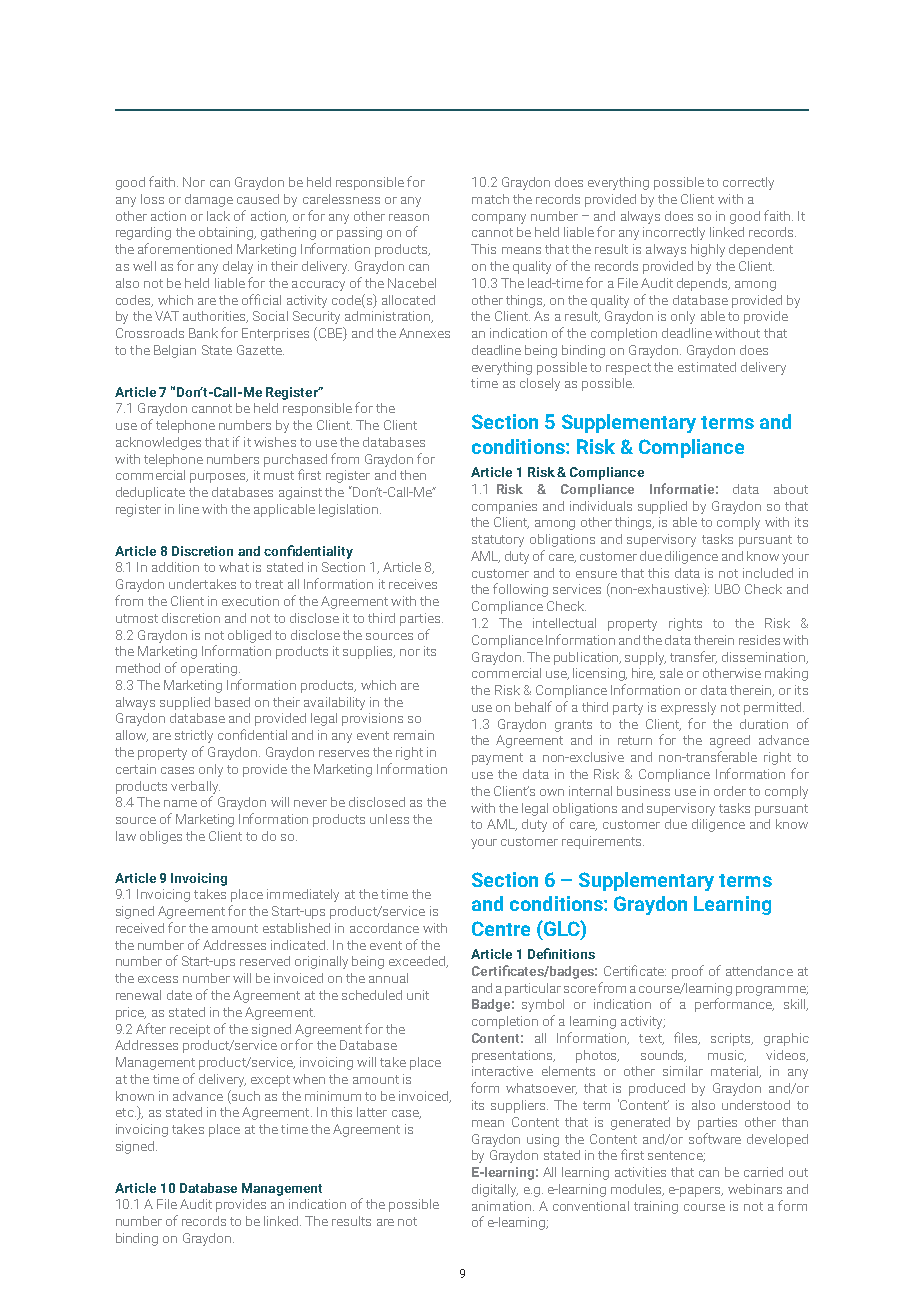  I want to click on unit, so click(418, 995).
